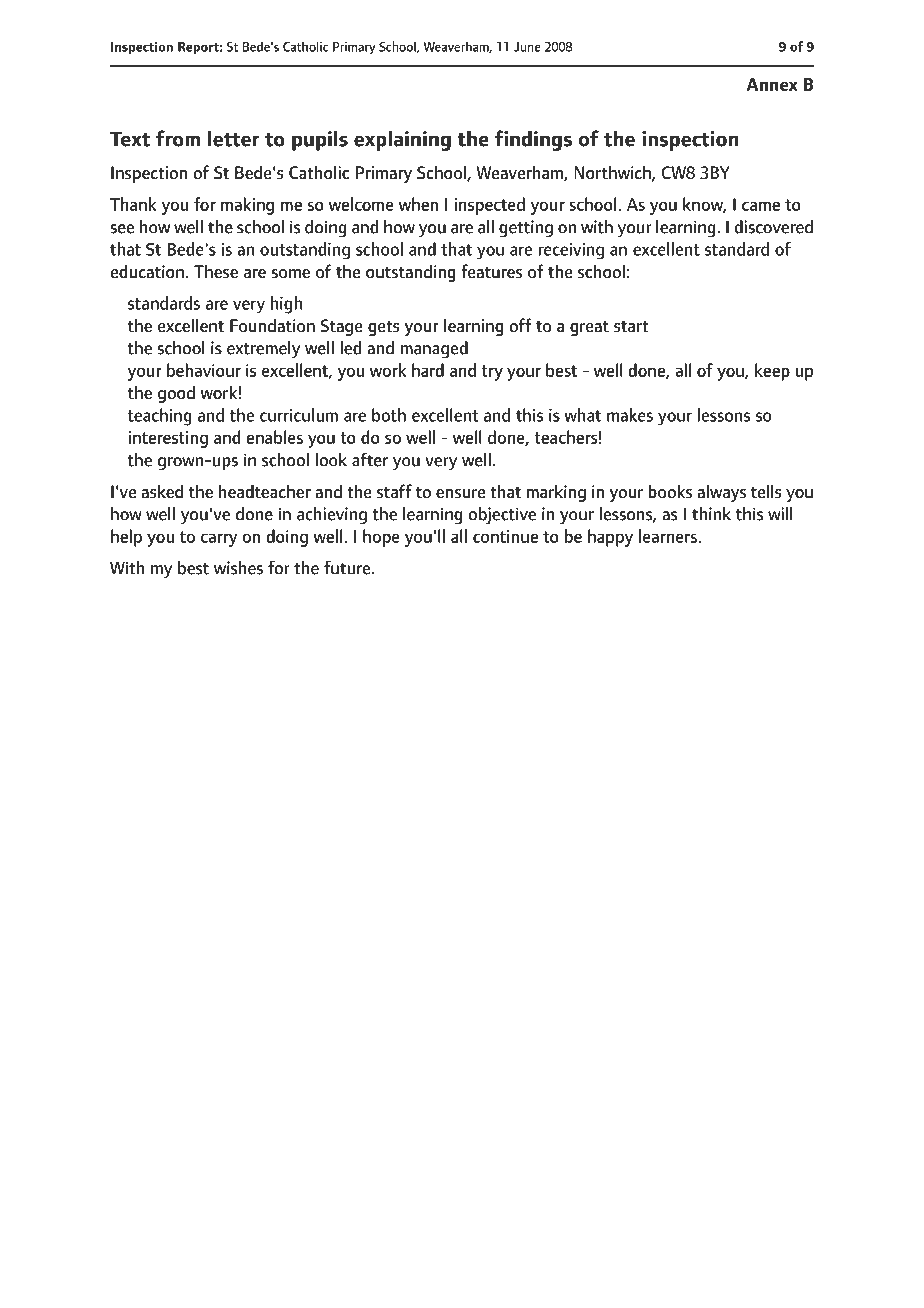  Describe the element at coordinates (178, 138) in the screenshot. I see `from` at that location.
